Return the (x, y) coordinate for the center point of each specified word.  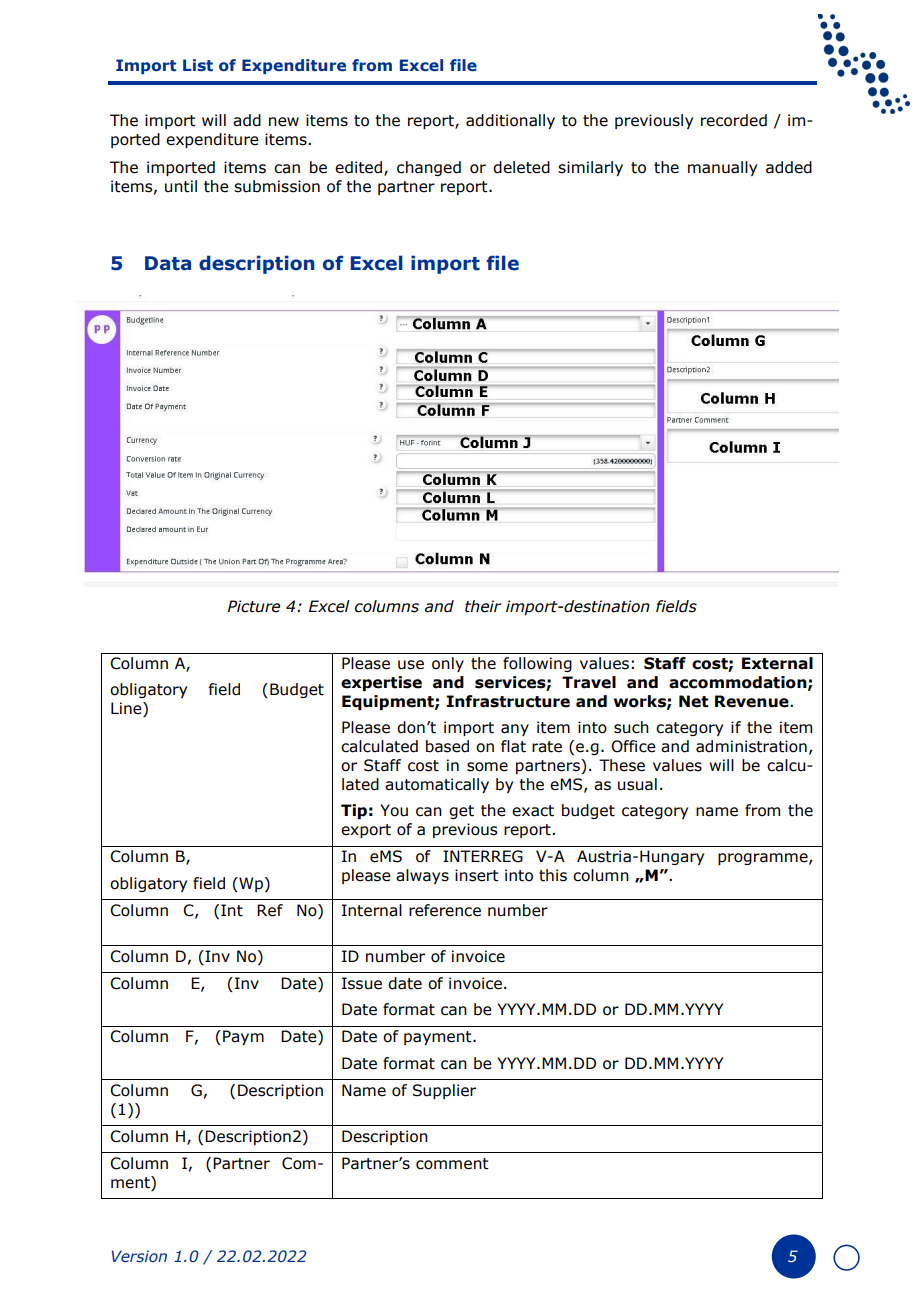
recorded (734, 120)
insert (477, 875)
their (483, 606)
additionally (510, 121)
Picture (254, 606)
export (366, 831)
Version (139, 1256)
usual (637, 784)
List (198, 65)
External (777, 663)
